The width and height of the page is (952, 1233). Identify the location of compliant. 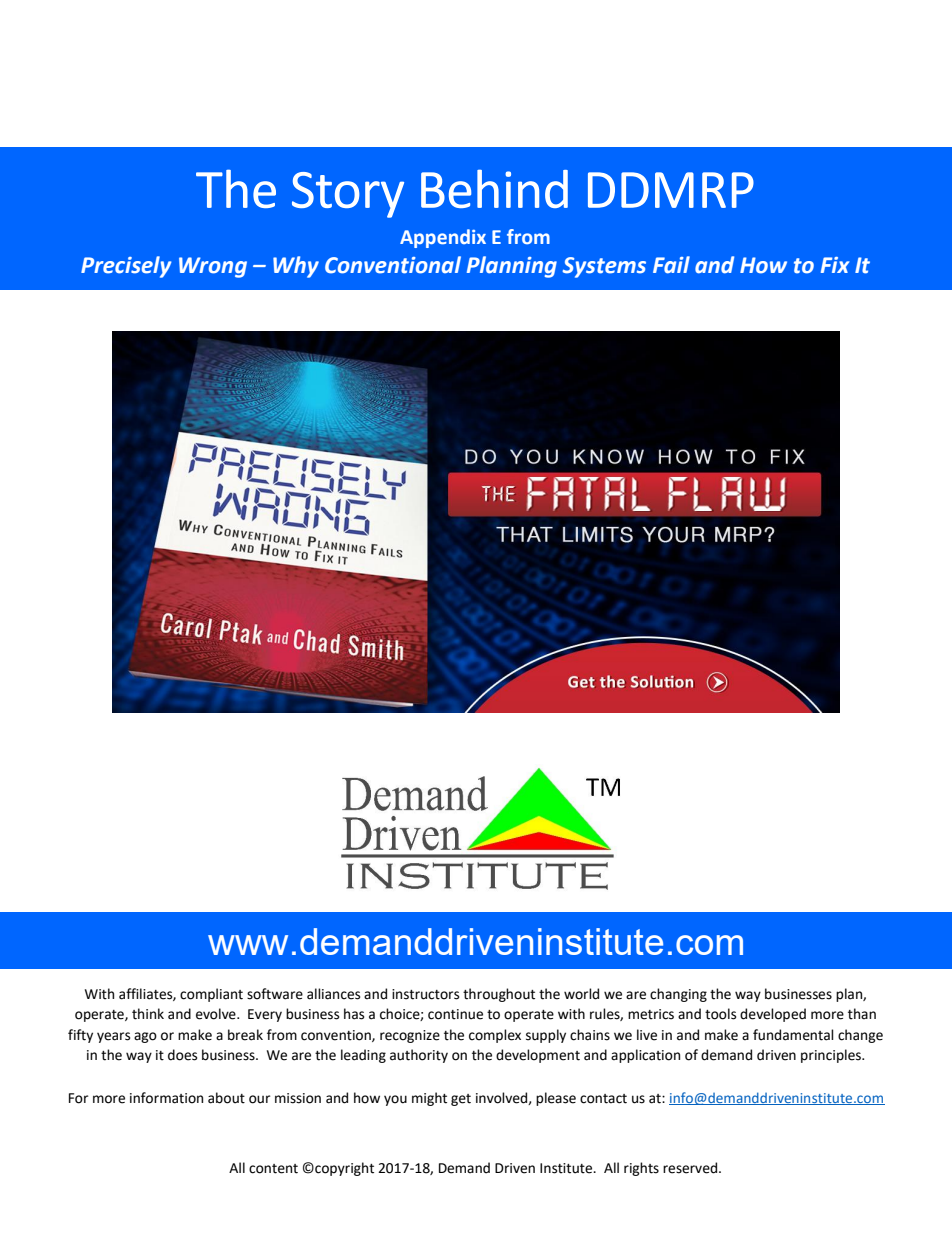
(211, 995).
